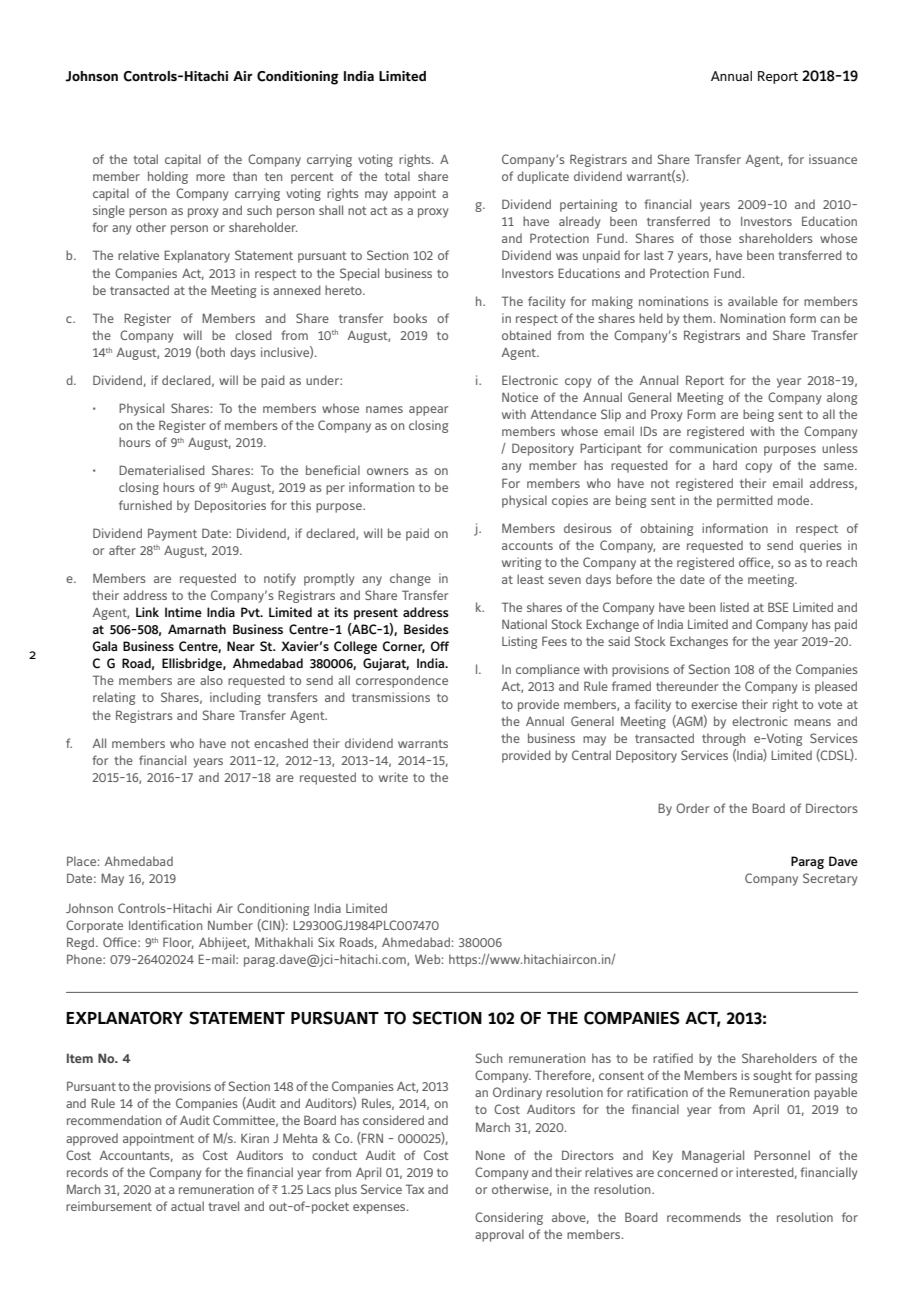 The height and width of the page is (1308, 924). Describe the element at coordinates (168, 177) in the page. I see `holding` at that location.
